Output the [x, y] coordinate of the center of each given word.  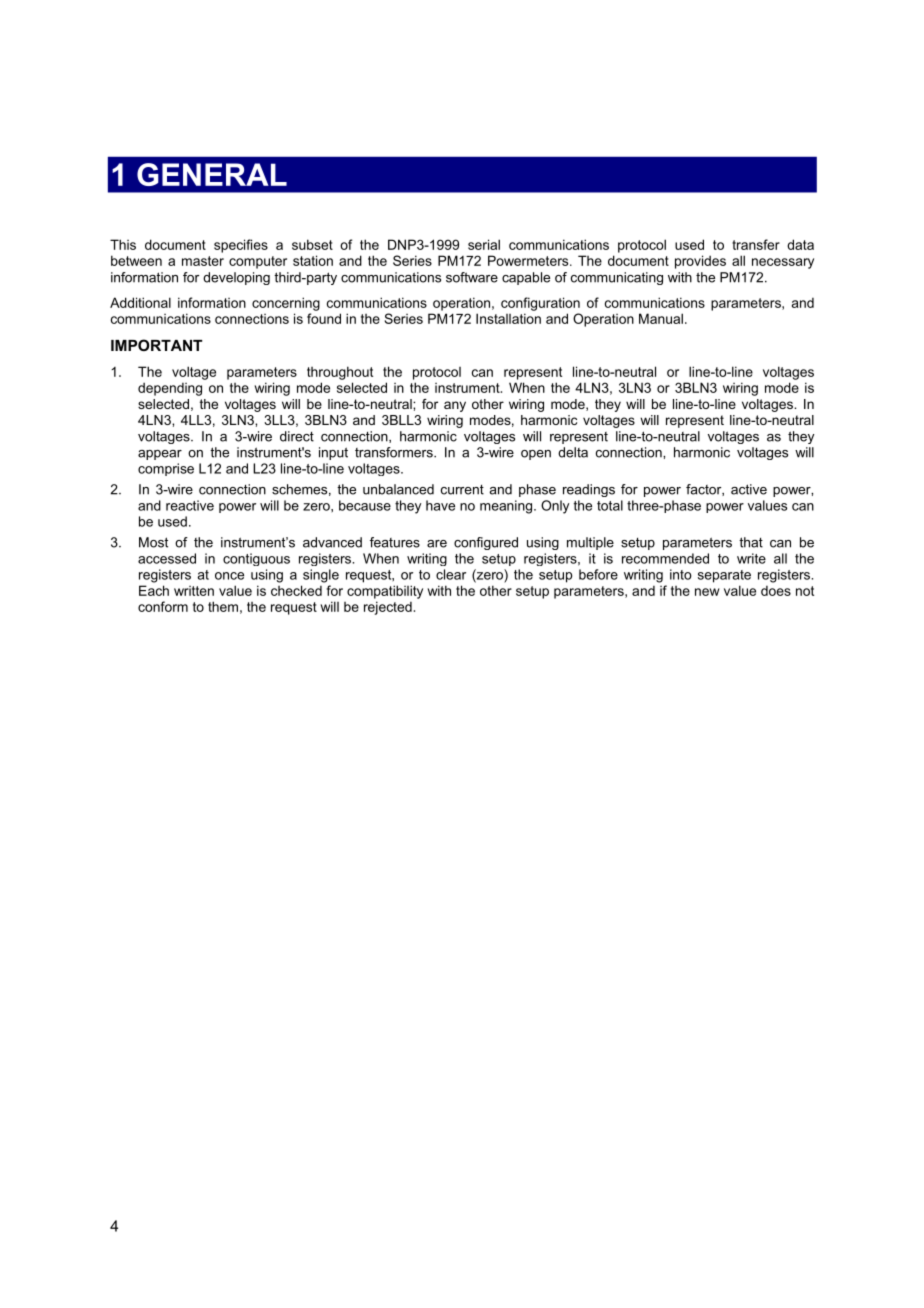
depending [170, 389]
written [194, 591]
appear [160, 455]
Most [153, 542]
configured [486, 543]
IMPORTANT [156, 345]
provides [700, 262]
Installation [508, 318]
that [751, 542]
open [536, 455]
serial [484, 244]
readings [589, 490]
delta [573, 452]
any [455, 406]
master [203, 261]
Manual [661, 318]
